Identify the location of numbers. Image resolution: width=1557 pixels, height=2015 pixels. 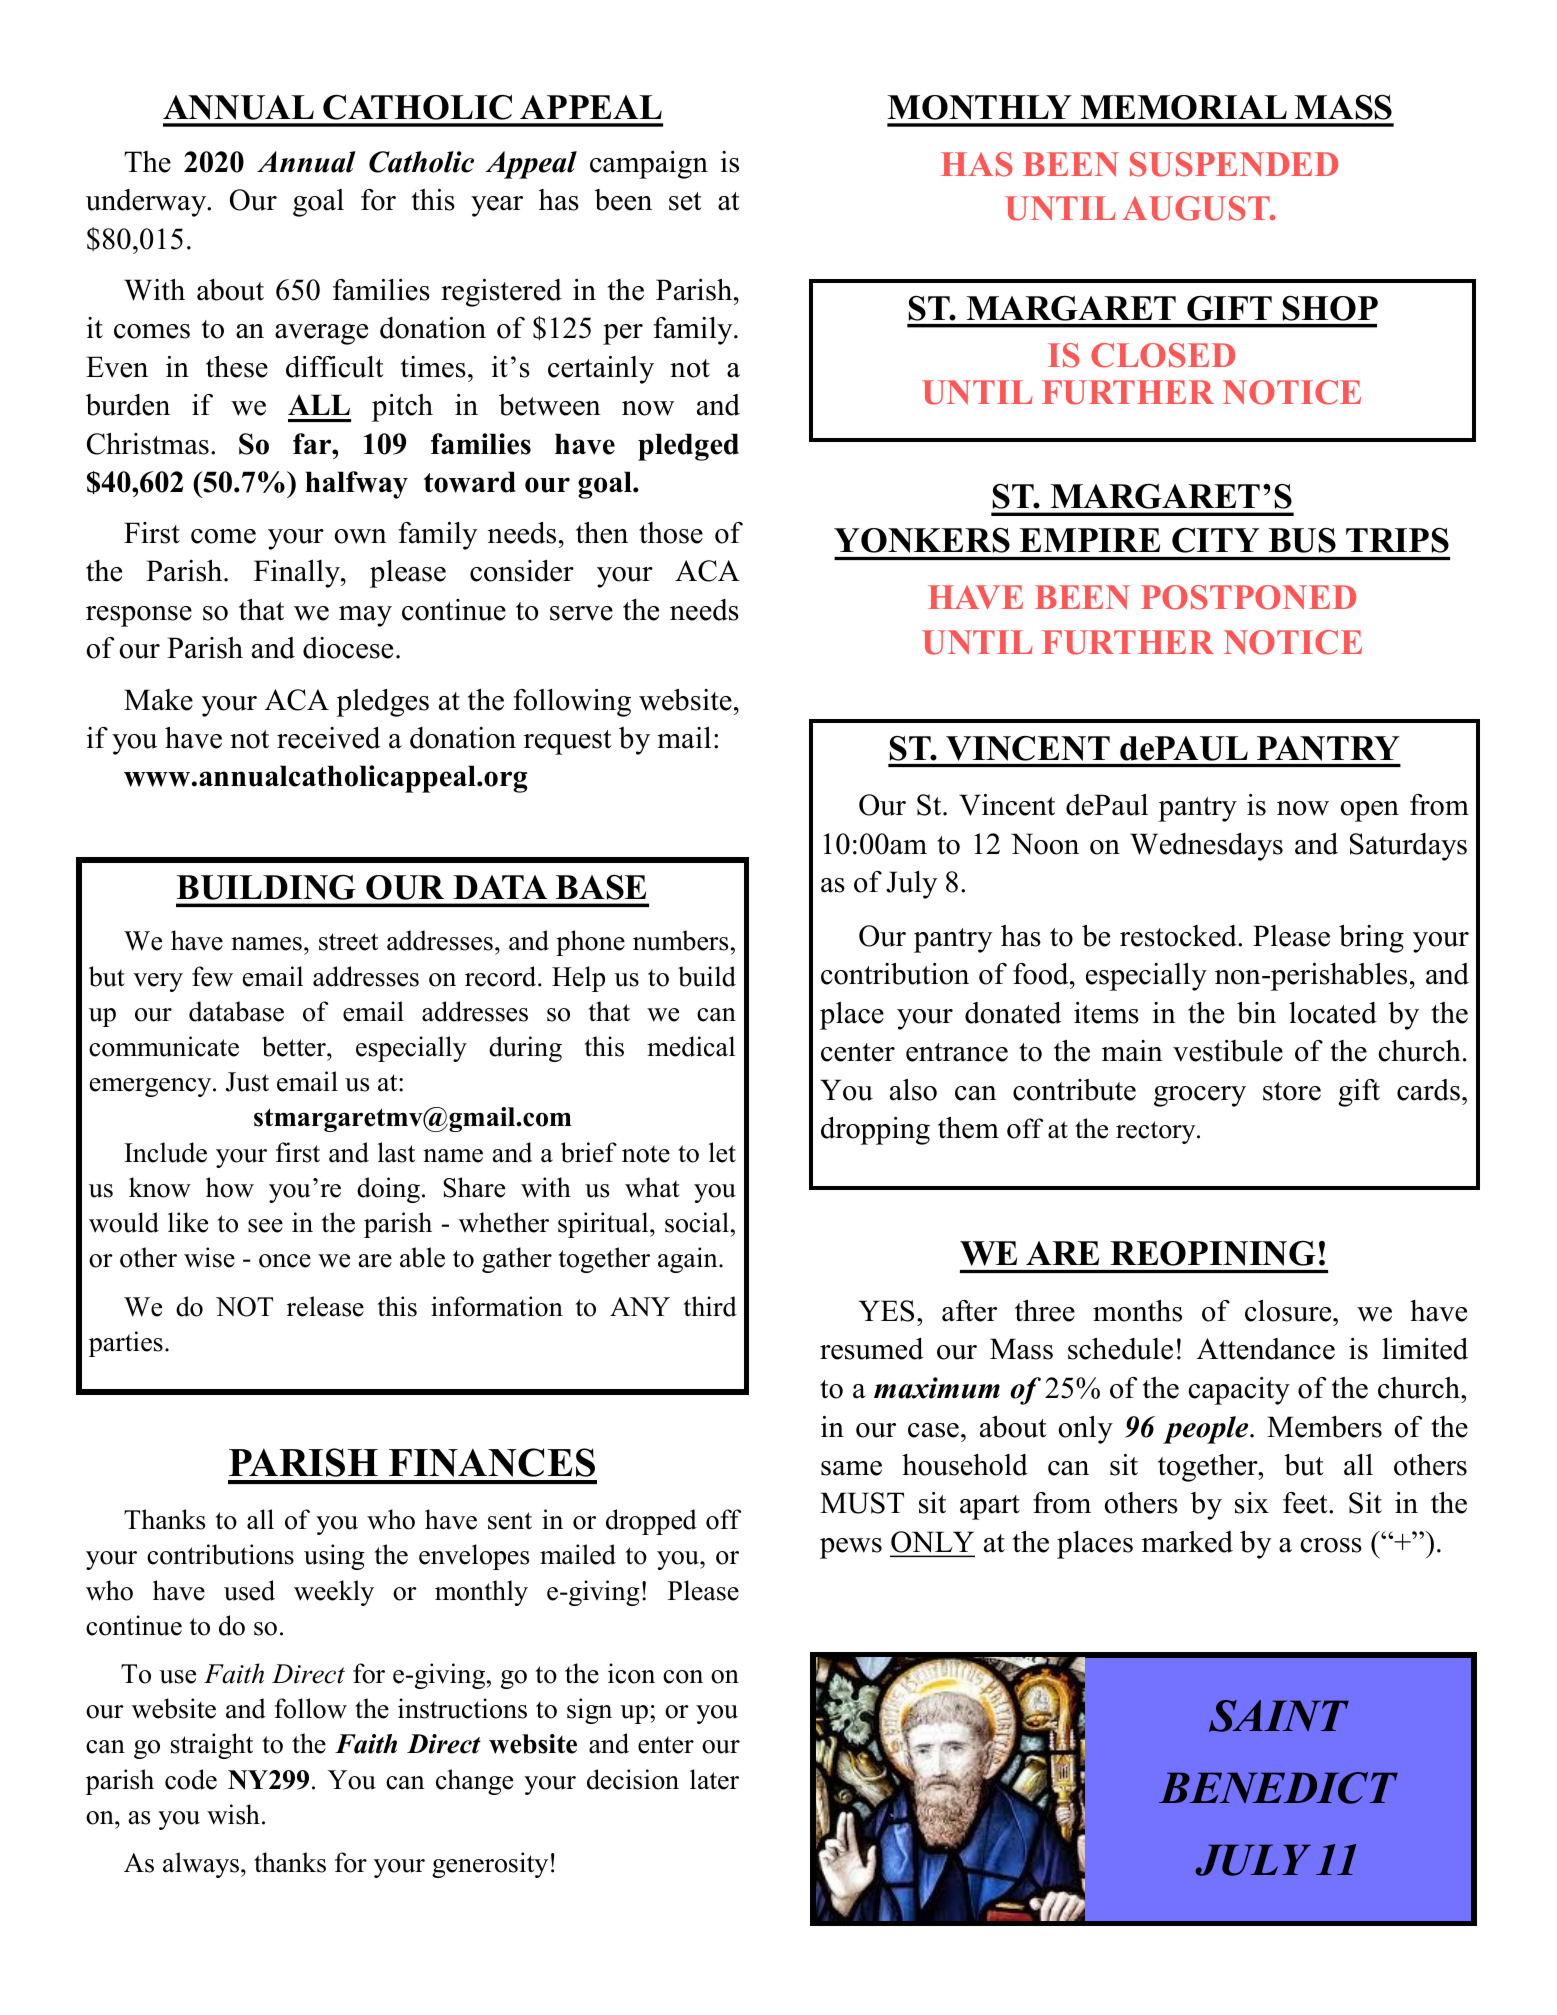
(680, 940).
